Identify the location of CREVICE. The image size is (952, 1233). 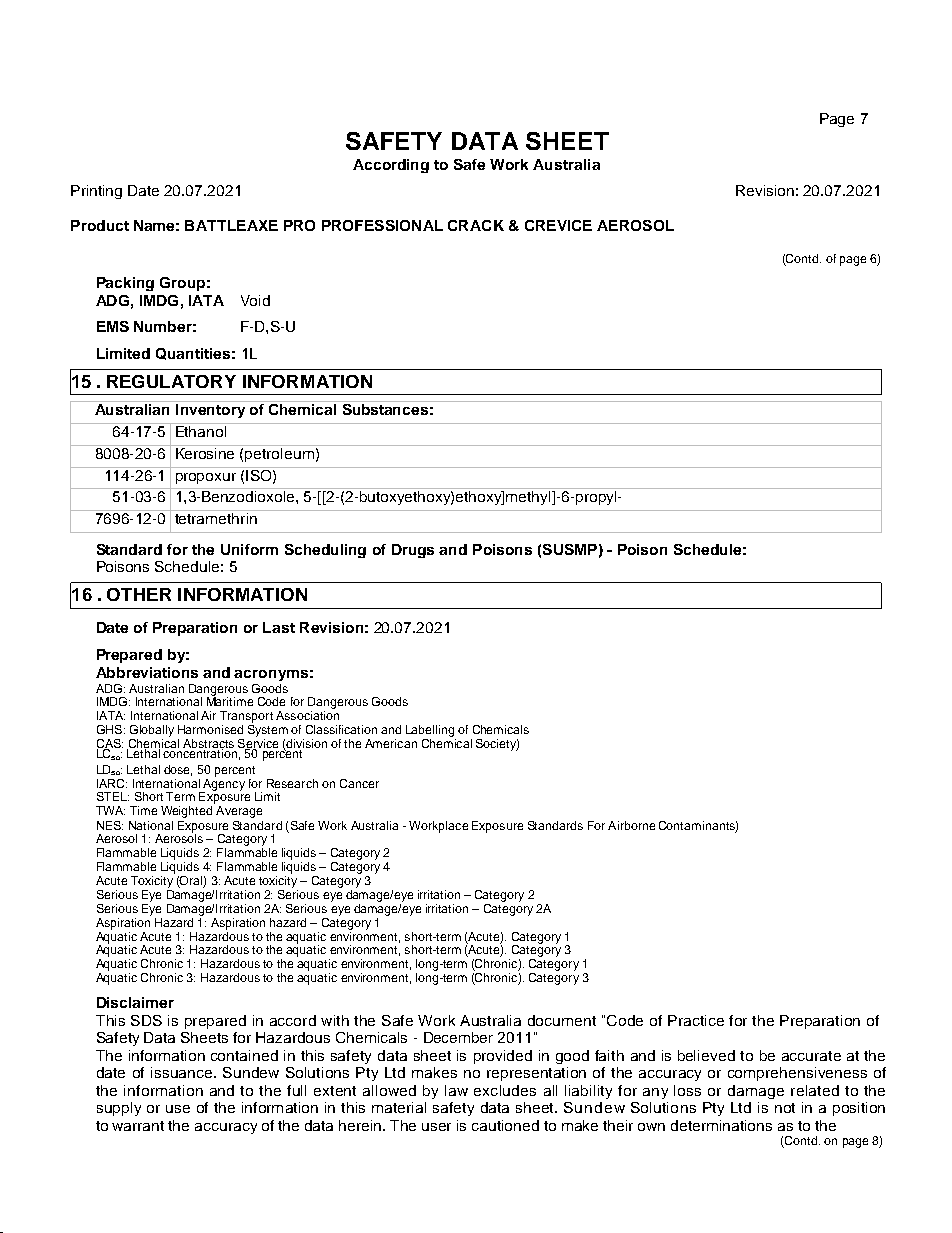
(558, 225).
